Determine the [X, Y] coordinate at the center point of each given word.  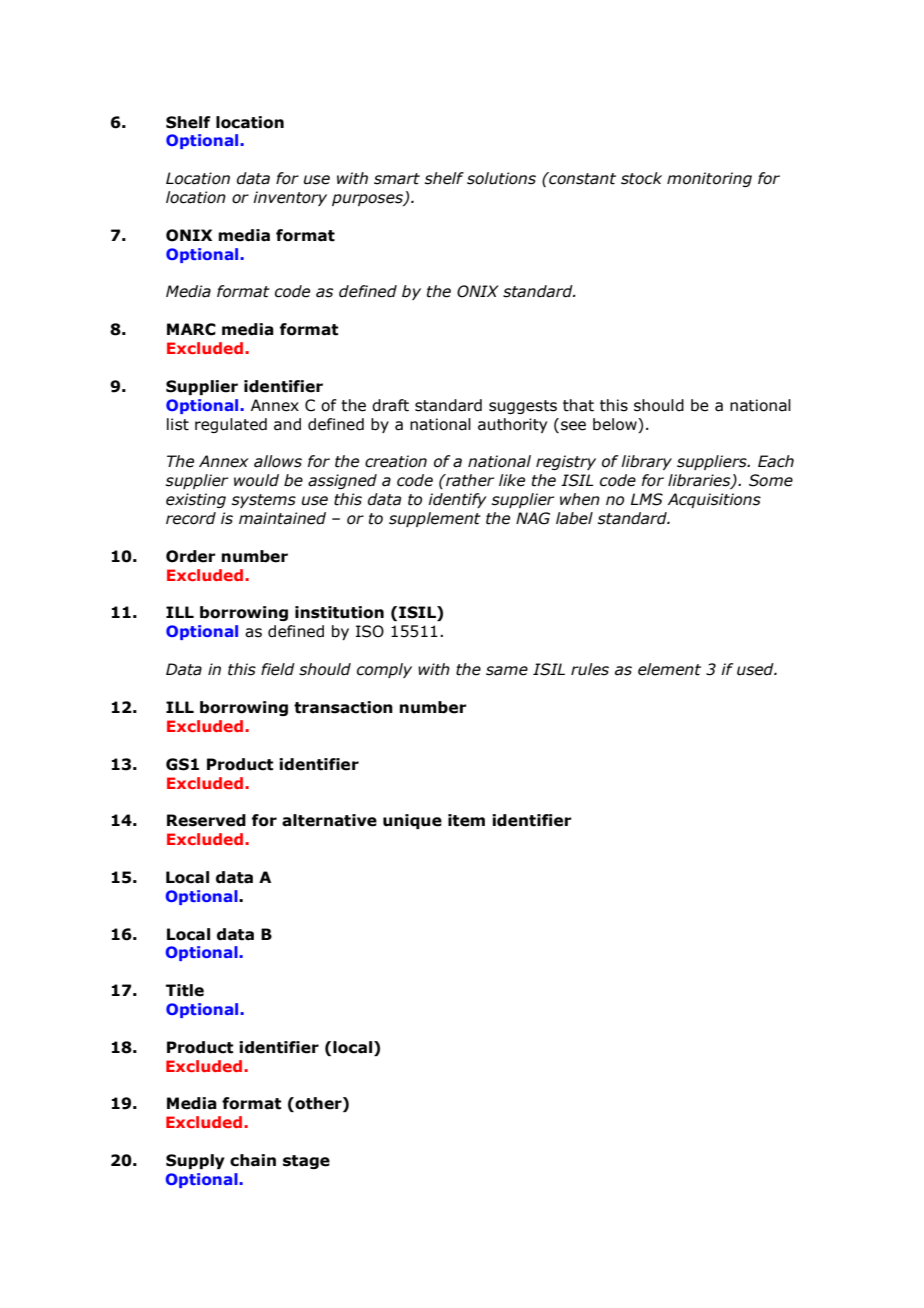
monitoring [709, 179]
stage [306, 1162]
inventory [290, 198]
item [466, 820]
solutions [501, 178]
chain [253, 1160]
